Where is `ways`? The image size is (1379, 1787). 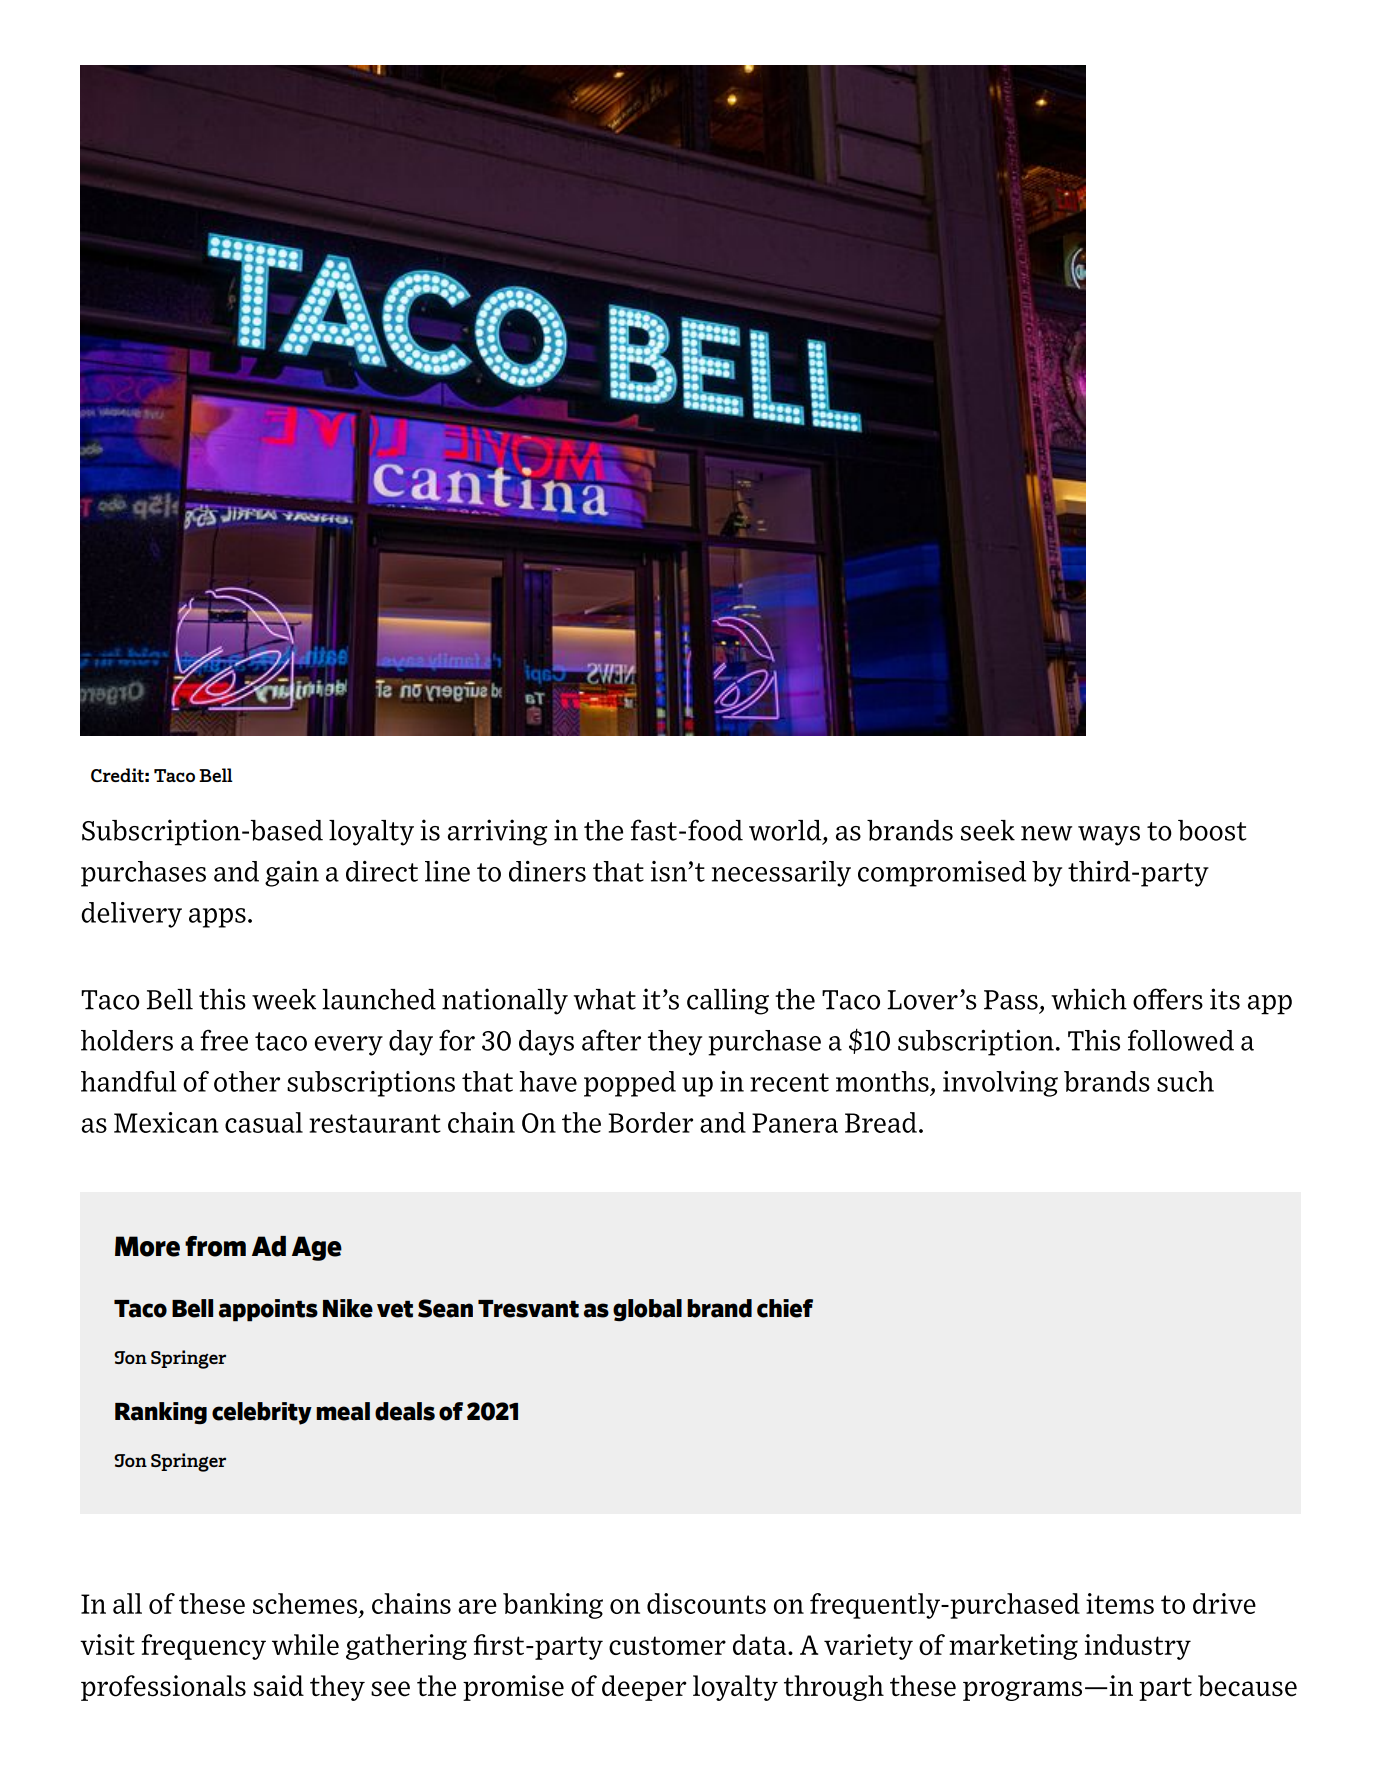
ways is located at coordinates (1109, 836).
